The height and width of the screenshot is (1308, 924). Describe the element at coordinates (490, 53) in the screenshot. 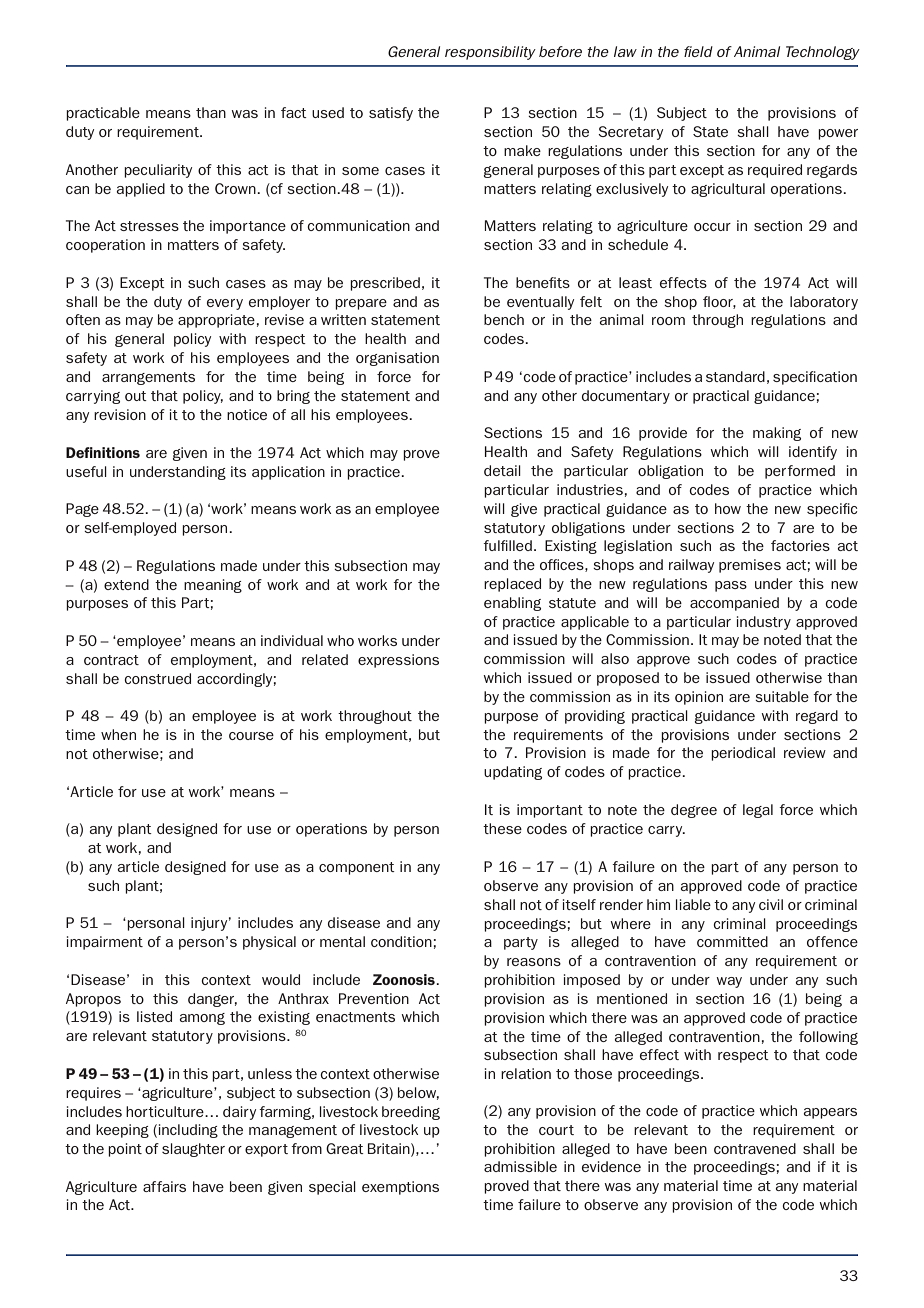

I see `responsibility` at that location.
